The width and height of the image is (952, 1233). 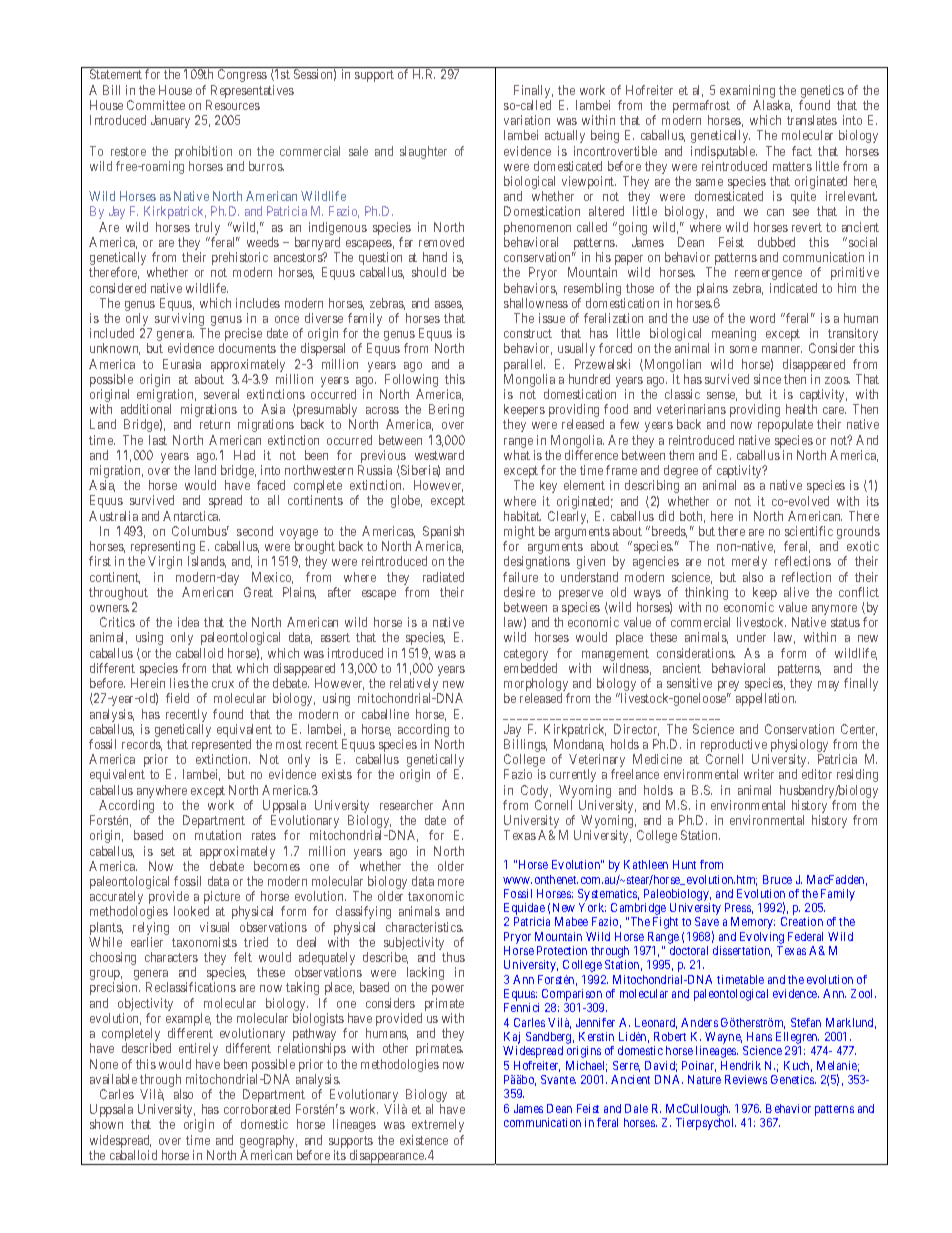 What do you see at coordinates (537, 686) in the image?
I see `morphology` at bounding box center [537, 686].
